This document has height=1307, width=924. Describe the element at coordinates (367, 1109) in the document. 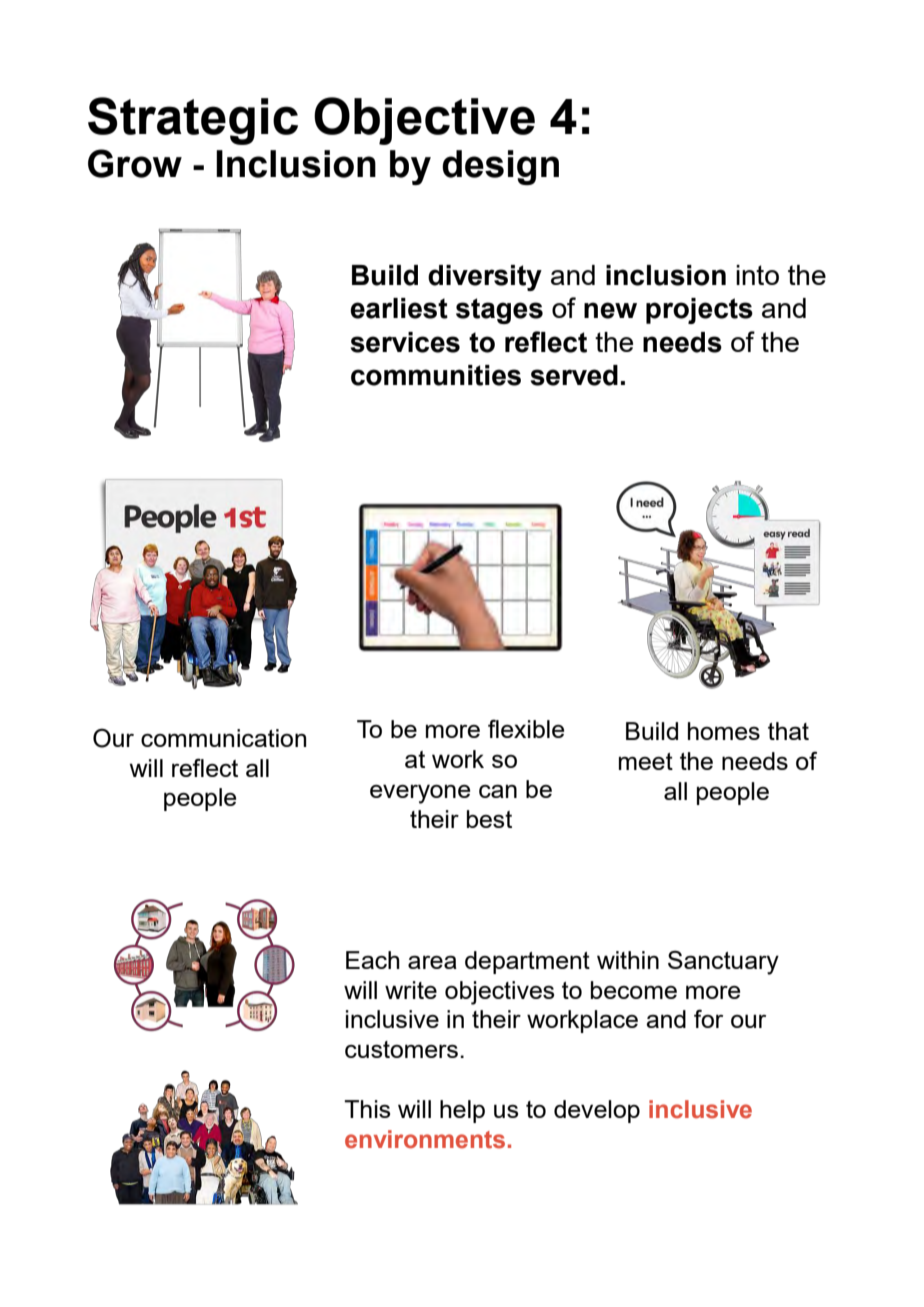

I see `This` at that location.
